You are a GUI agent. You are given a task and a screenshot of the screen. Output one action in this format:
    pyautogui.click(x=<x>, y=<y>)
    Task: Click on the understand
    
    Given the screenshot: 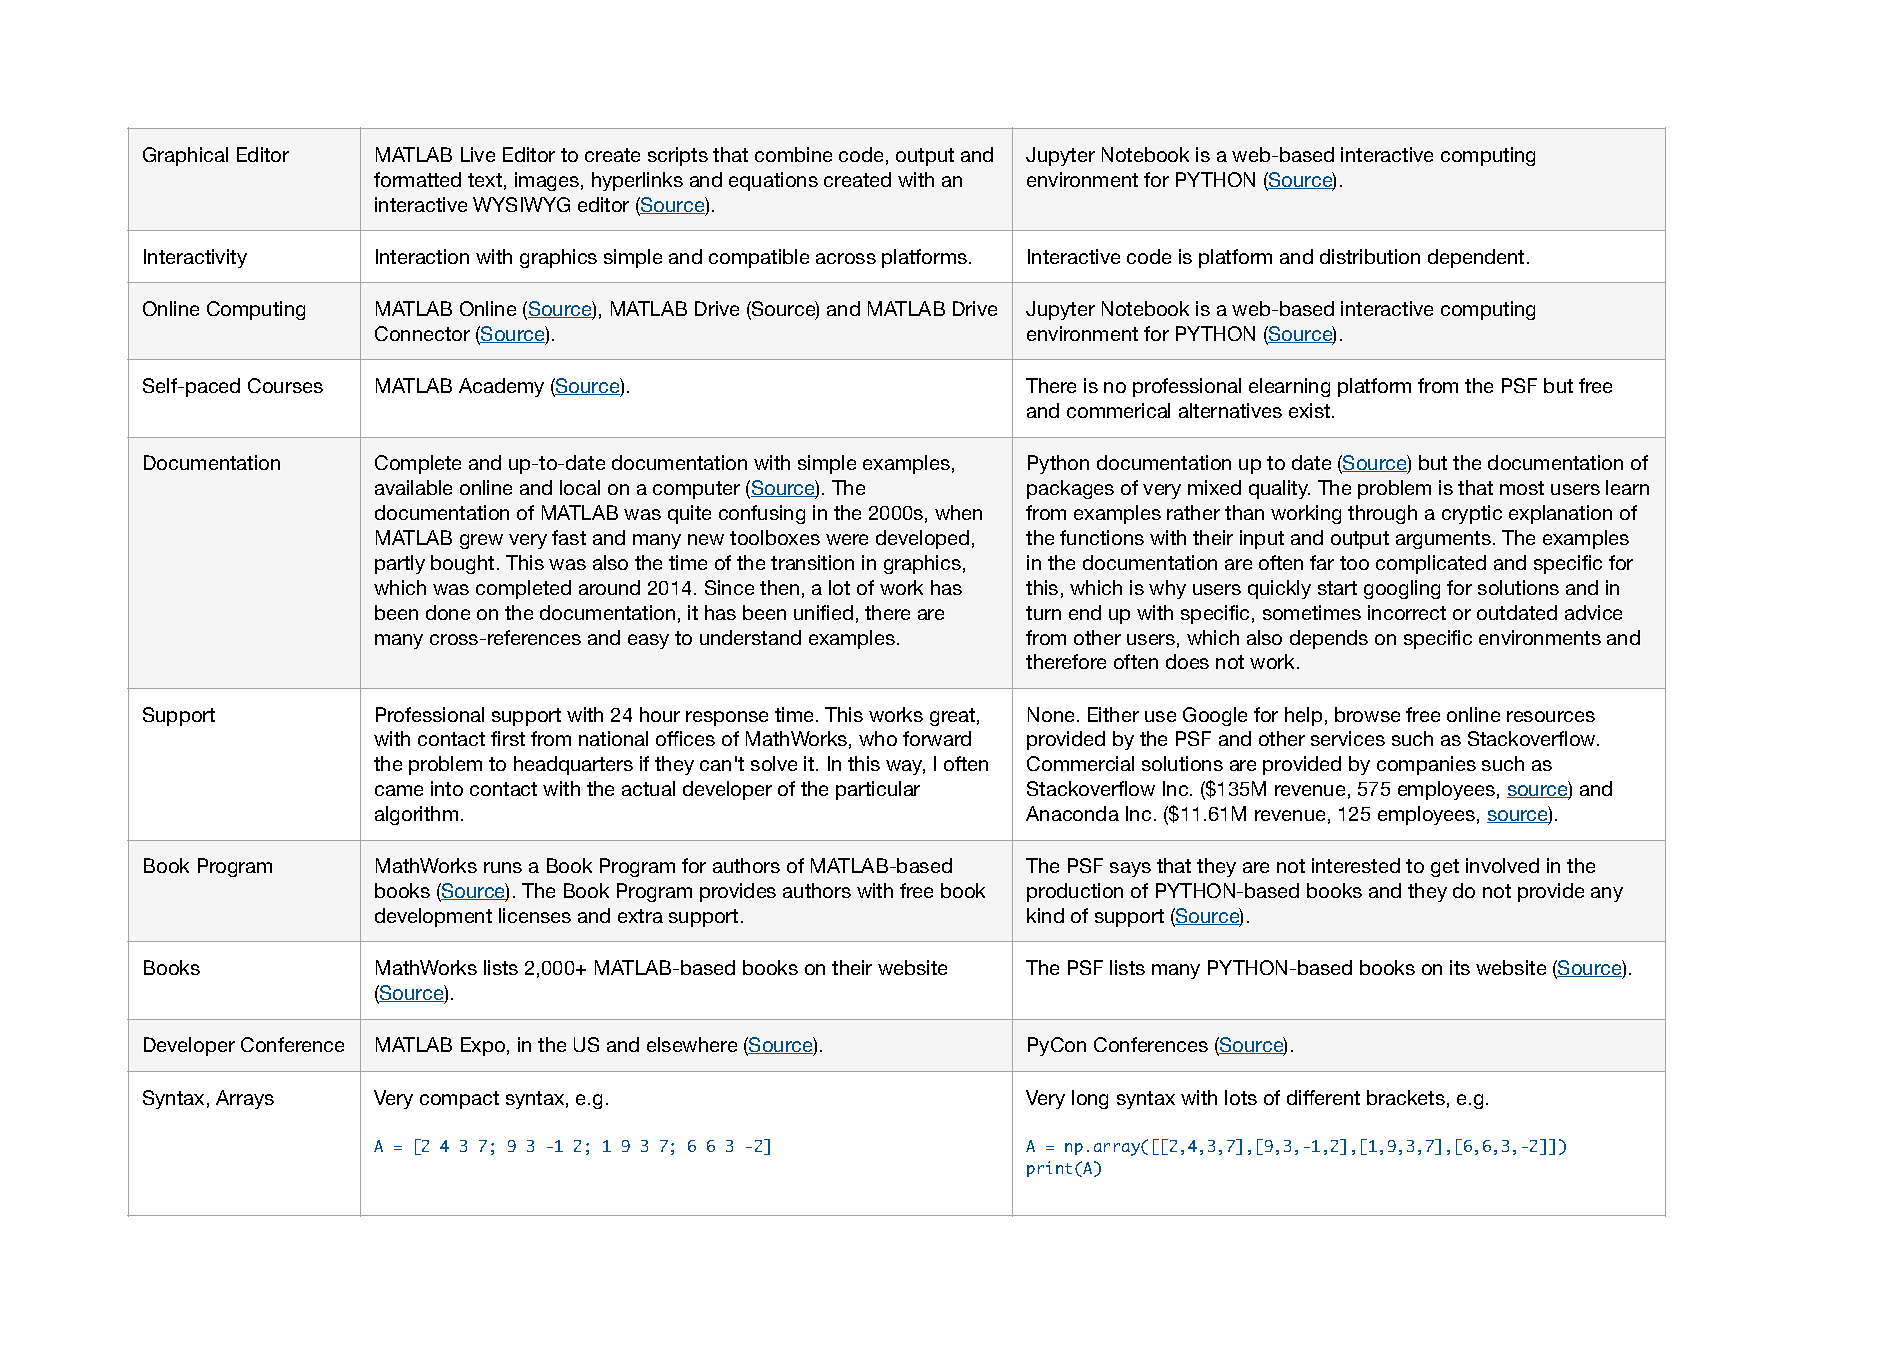 What is the action you would take?
    pyautogui.click(x=750, y=637)
